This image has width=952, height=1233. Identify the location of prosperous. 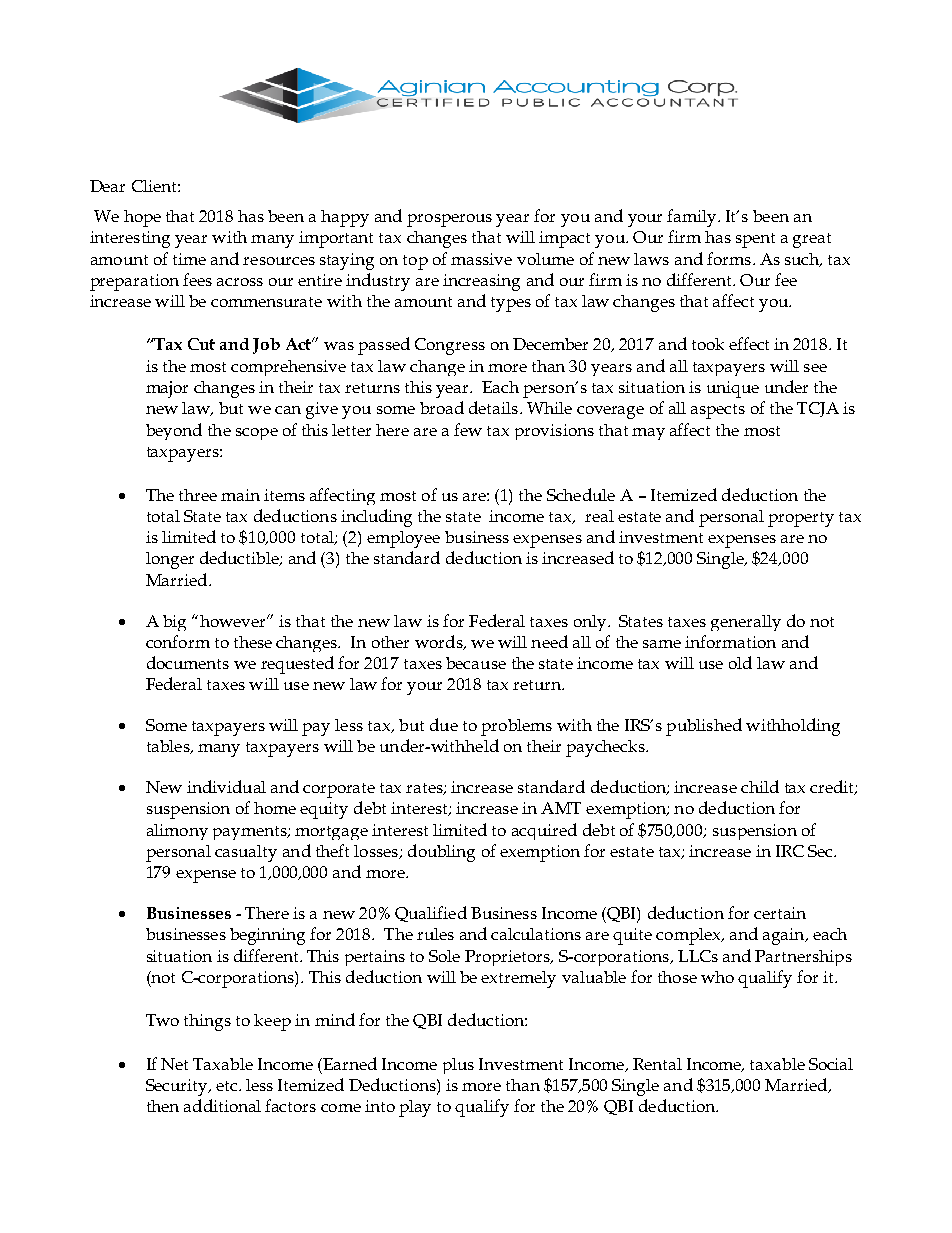
(449, 220).
